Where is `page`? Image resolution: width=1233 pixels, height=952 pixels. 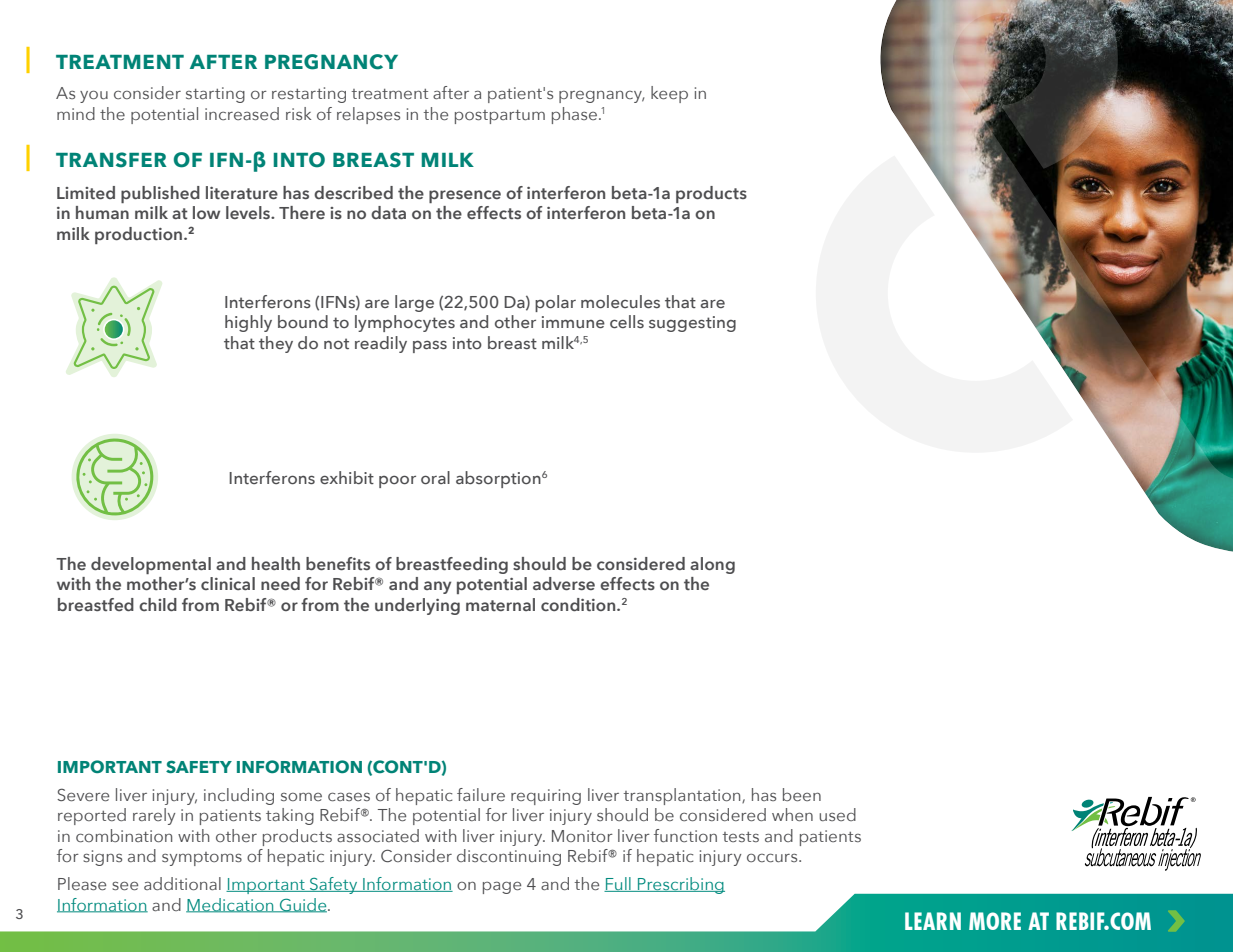
page is located at coordinates (502, 887).
